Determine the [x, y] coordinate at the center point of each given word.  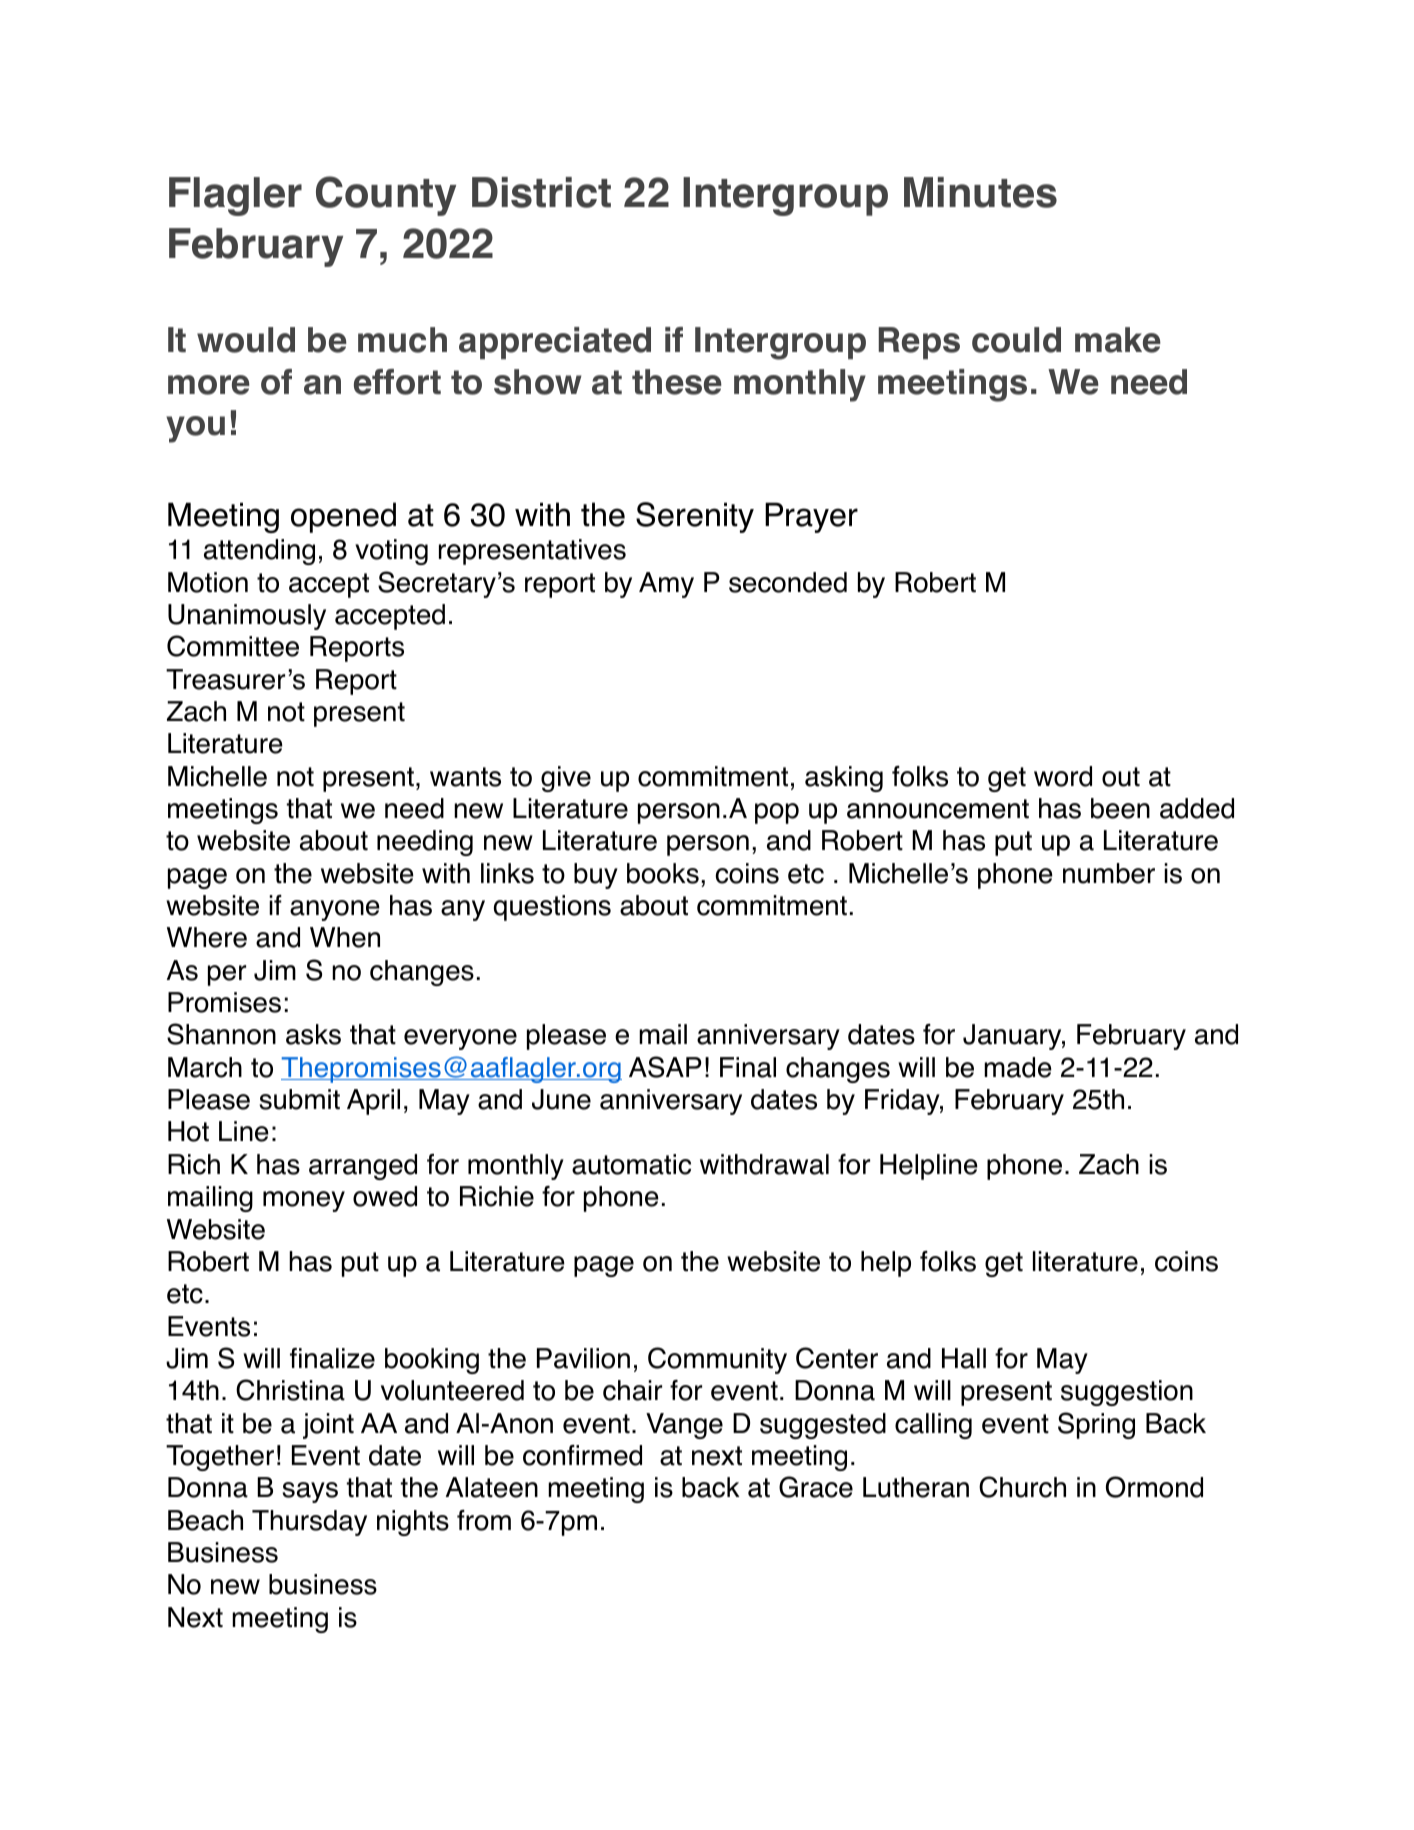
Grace [816, 1487]
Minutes [980, 192]
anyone [335, 910]
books [663, 873]
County [386, 196]
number [1109, 873]
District [541, 192]
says [310, 1492]
